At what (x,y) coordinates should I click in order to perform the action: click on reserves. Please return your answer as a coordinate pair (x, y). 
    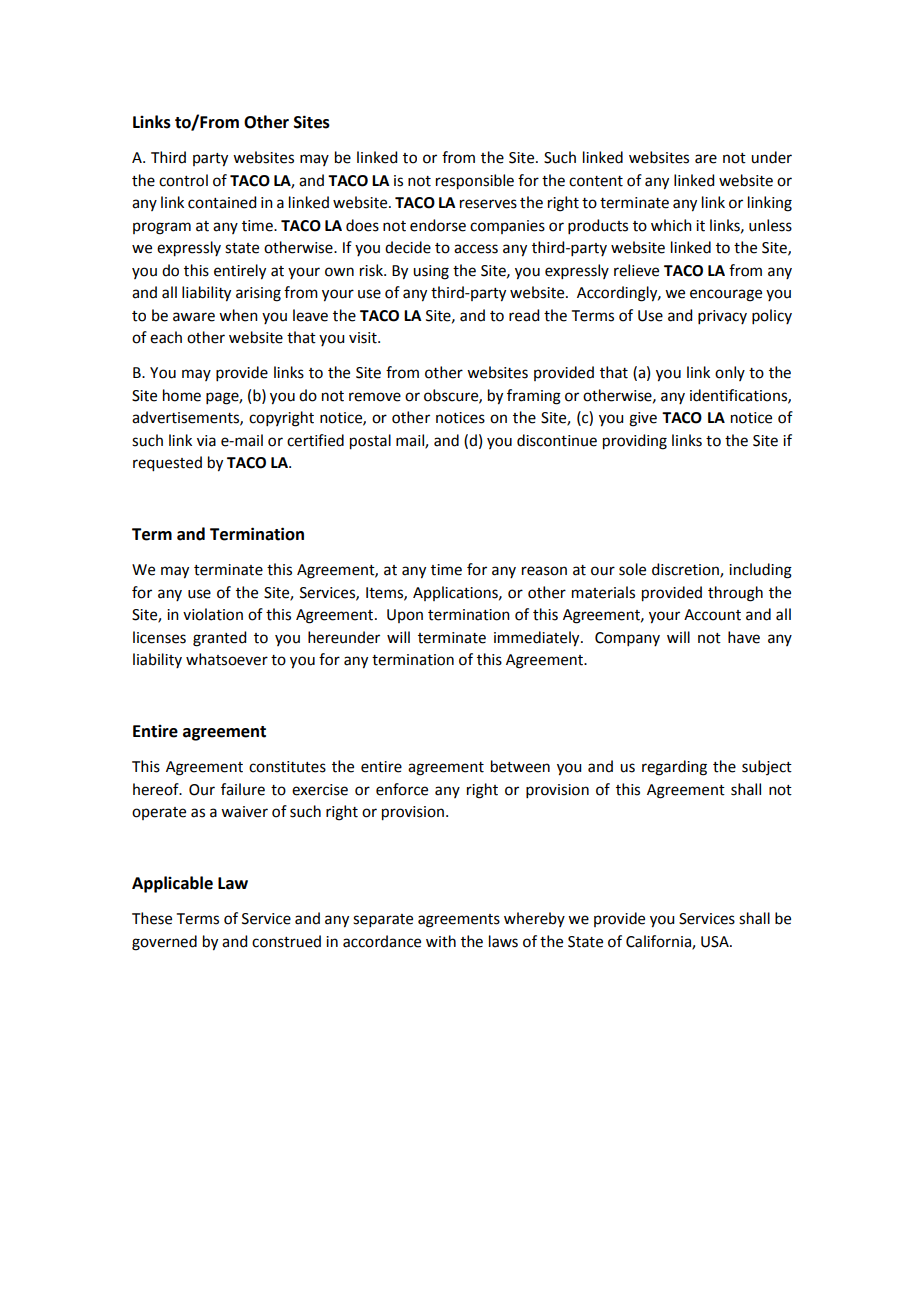
    Looking at the image, I should click on (488, 204).
